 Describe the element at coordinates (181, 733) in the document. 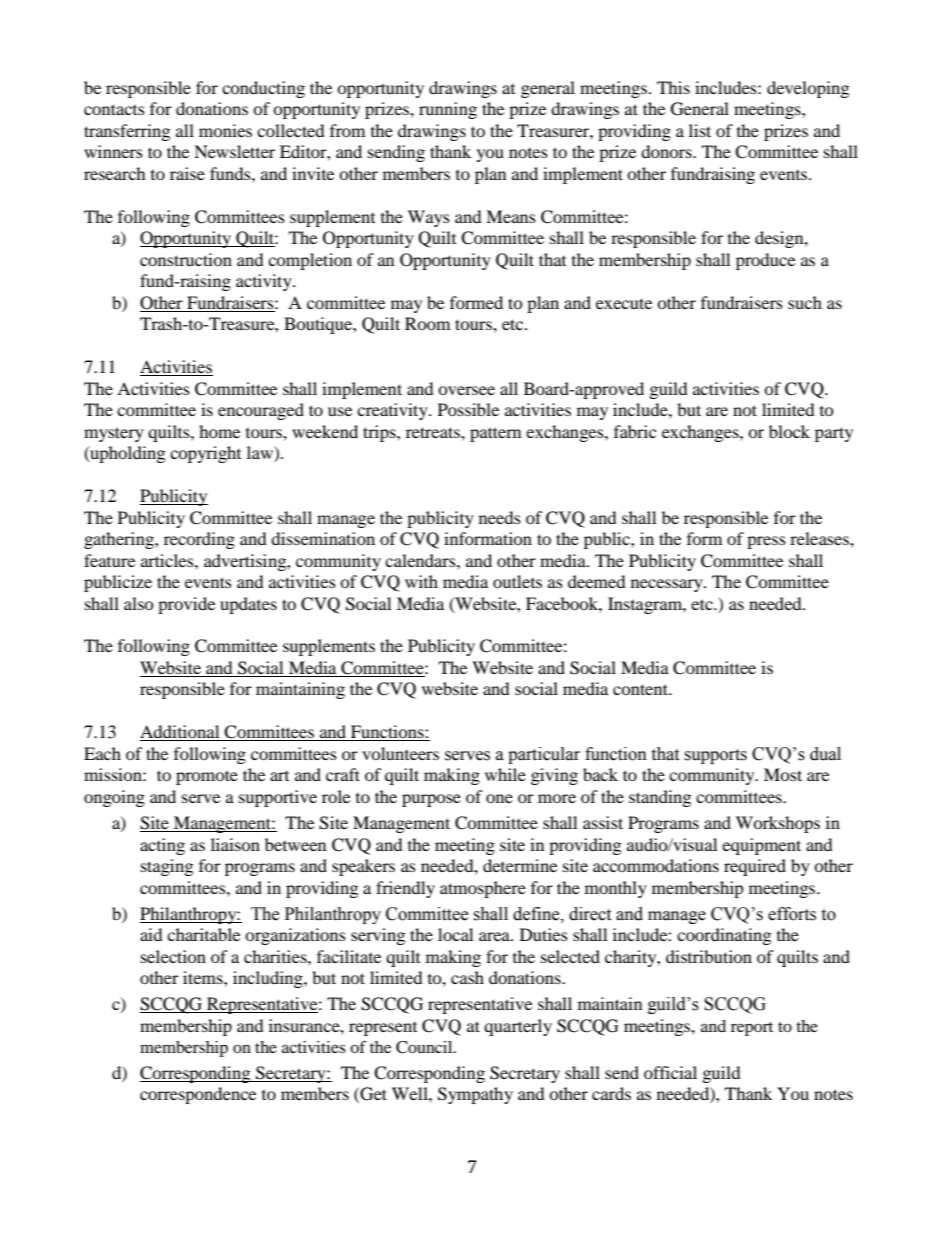

I see `Additional` at that location.
